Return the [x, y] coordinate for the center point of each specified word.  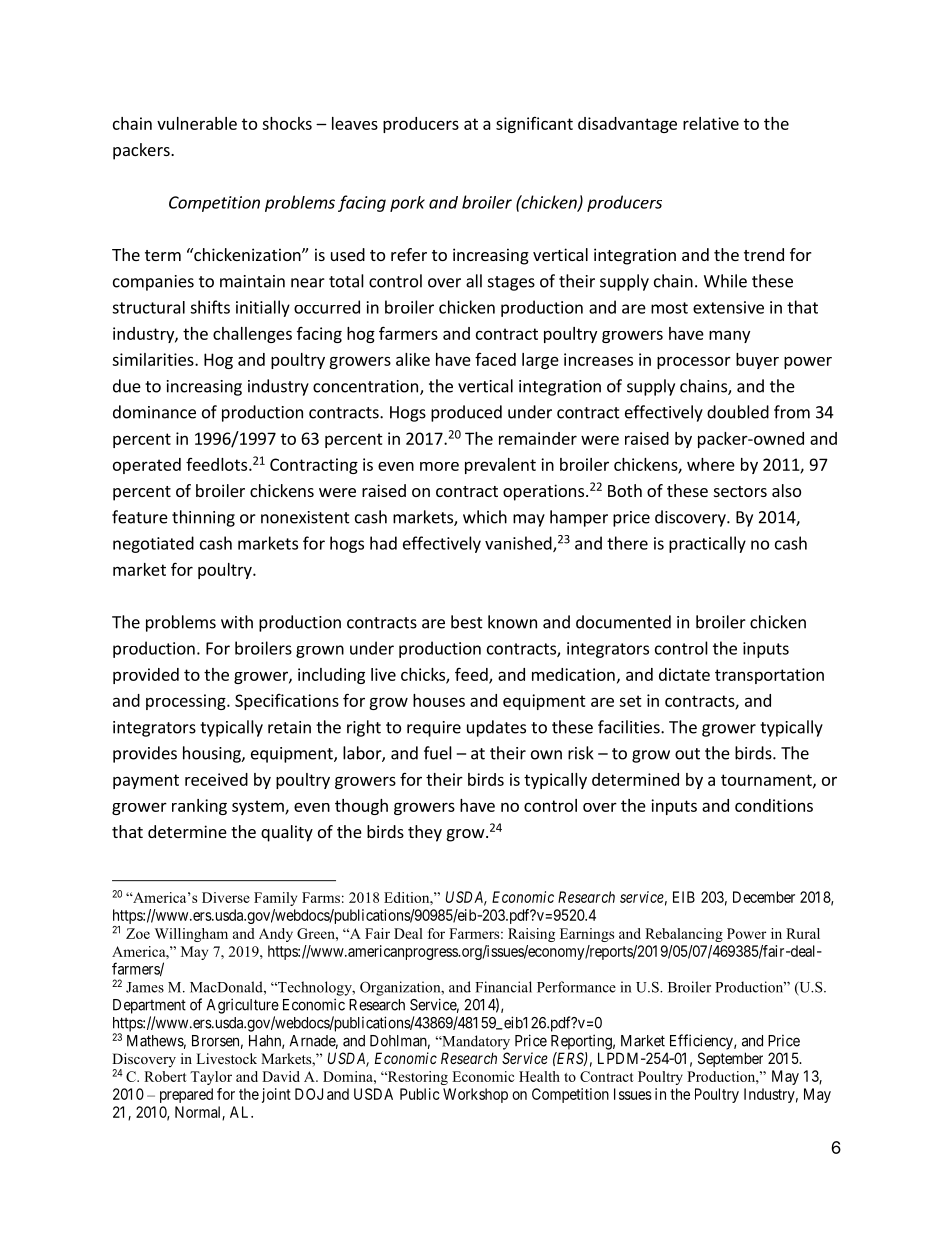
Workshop [475, 1095]
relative [711, 123]
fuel [438, 753]
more [439, 466]
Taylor [211, 1078]
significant [534, 125]
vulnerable [197, 123]
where [711, 464]
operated [147, 466]
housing [213, 754]
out [687, 754]
